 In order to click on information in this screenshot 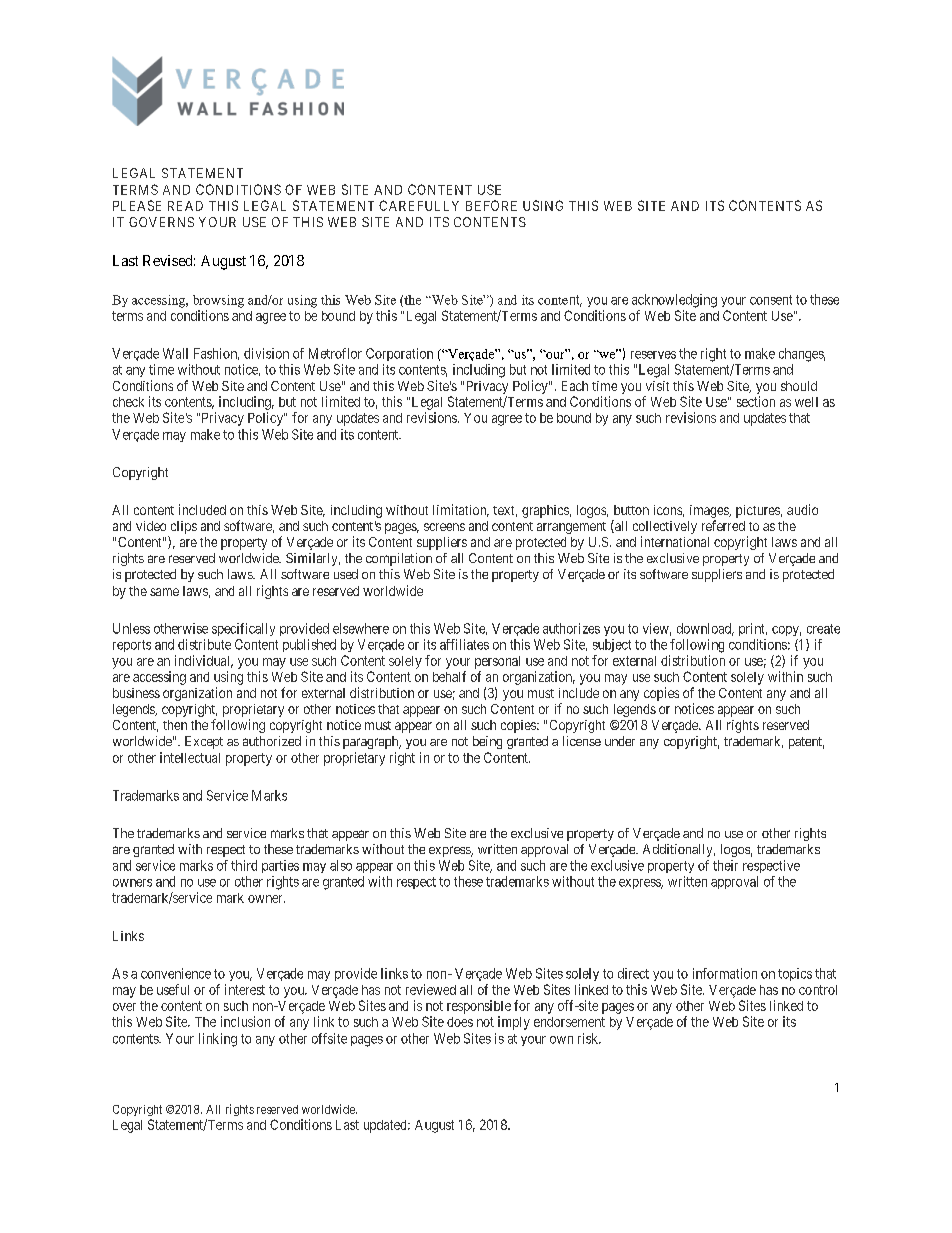, I will do `click(725, 973)`.
